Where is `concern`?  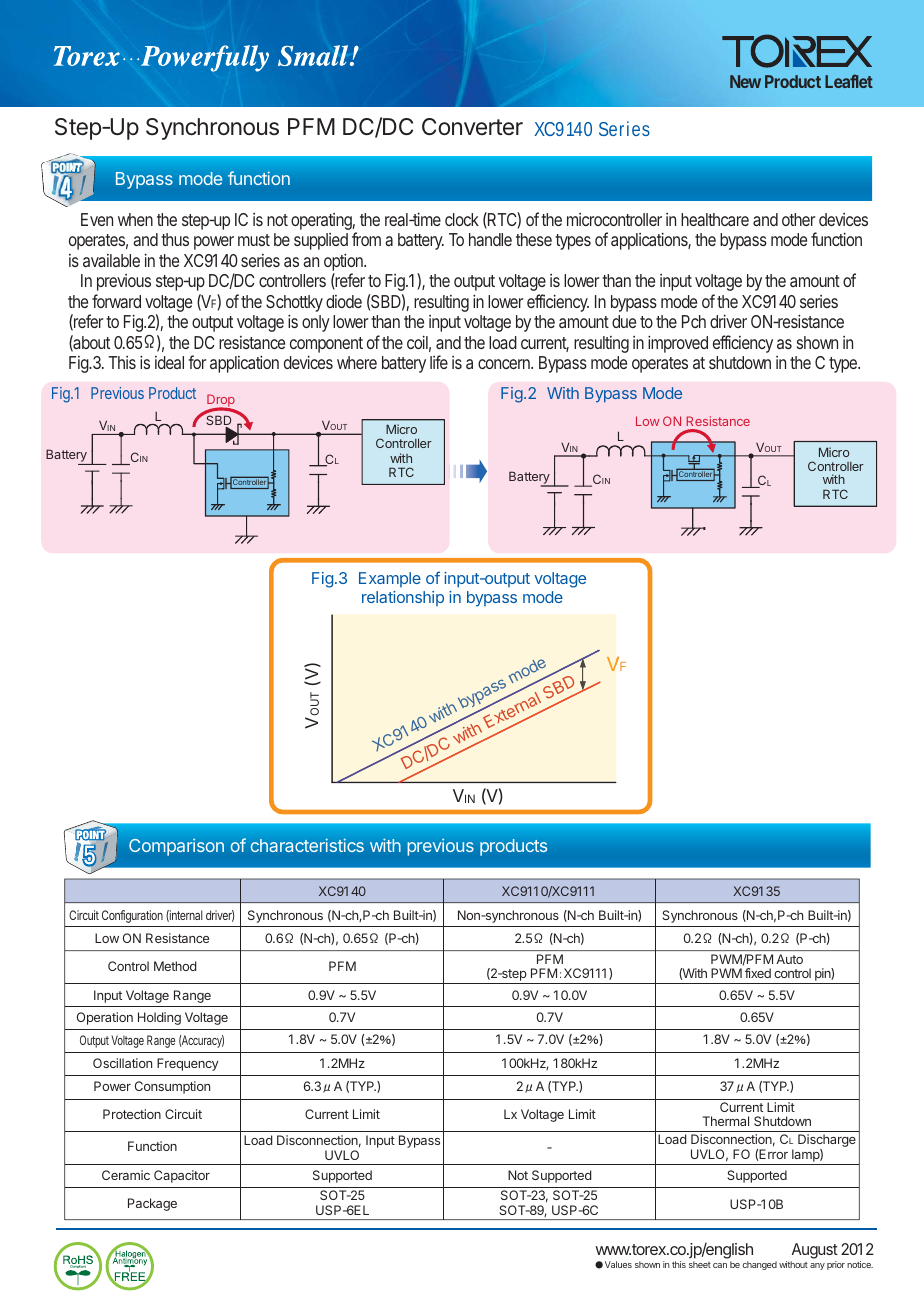 concern is located at coordinates (505, 364).
